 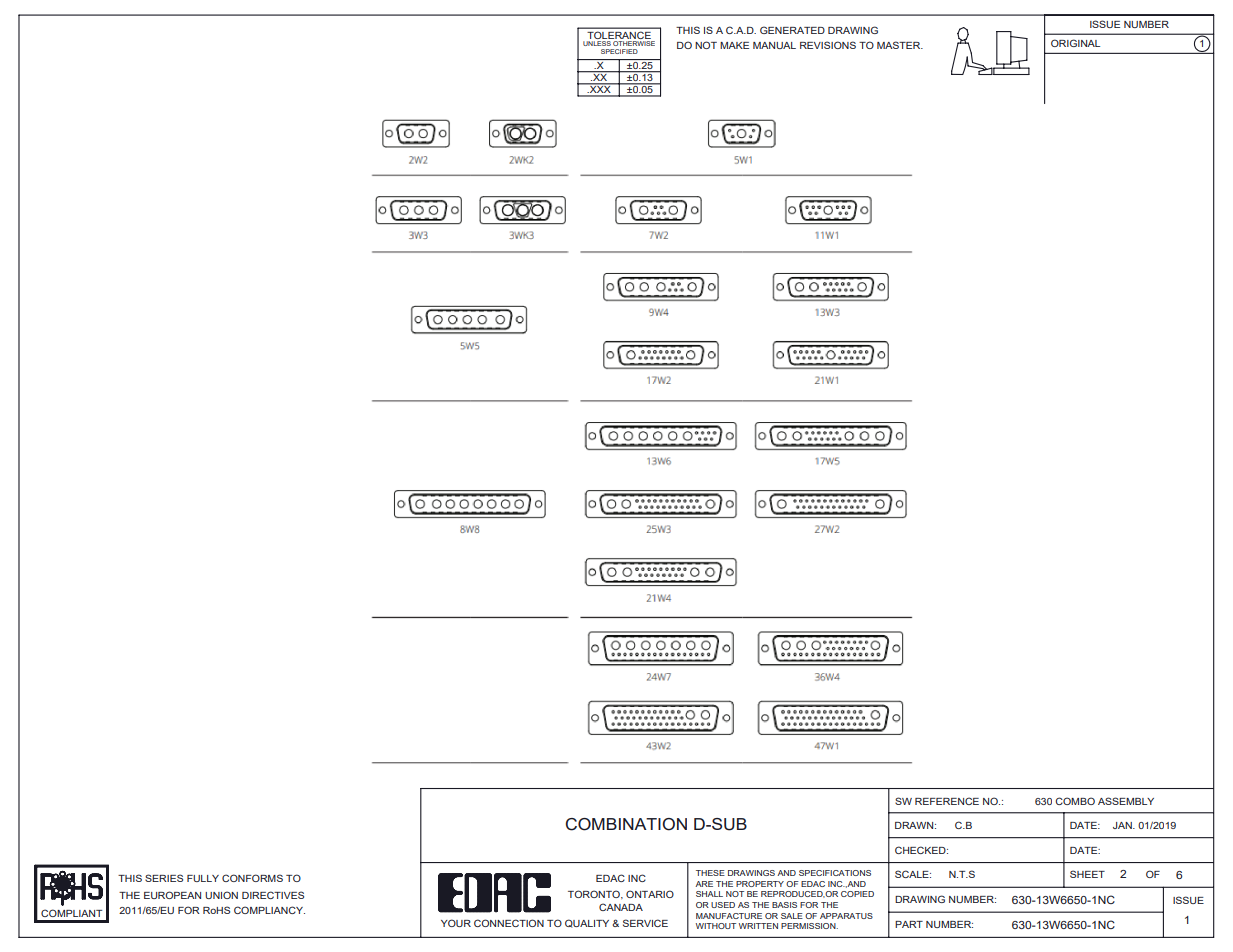 What do you see at coordinates (947, 801) in the page?
I see `REFERENCE` at bounding box center [947, 801].
